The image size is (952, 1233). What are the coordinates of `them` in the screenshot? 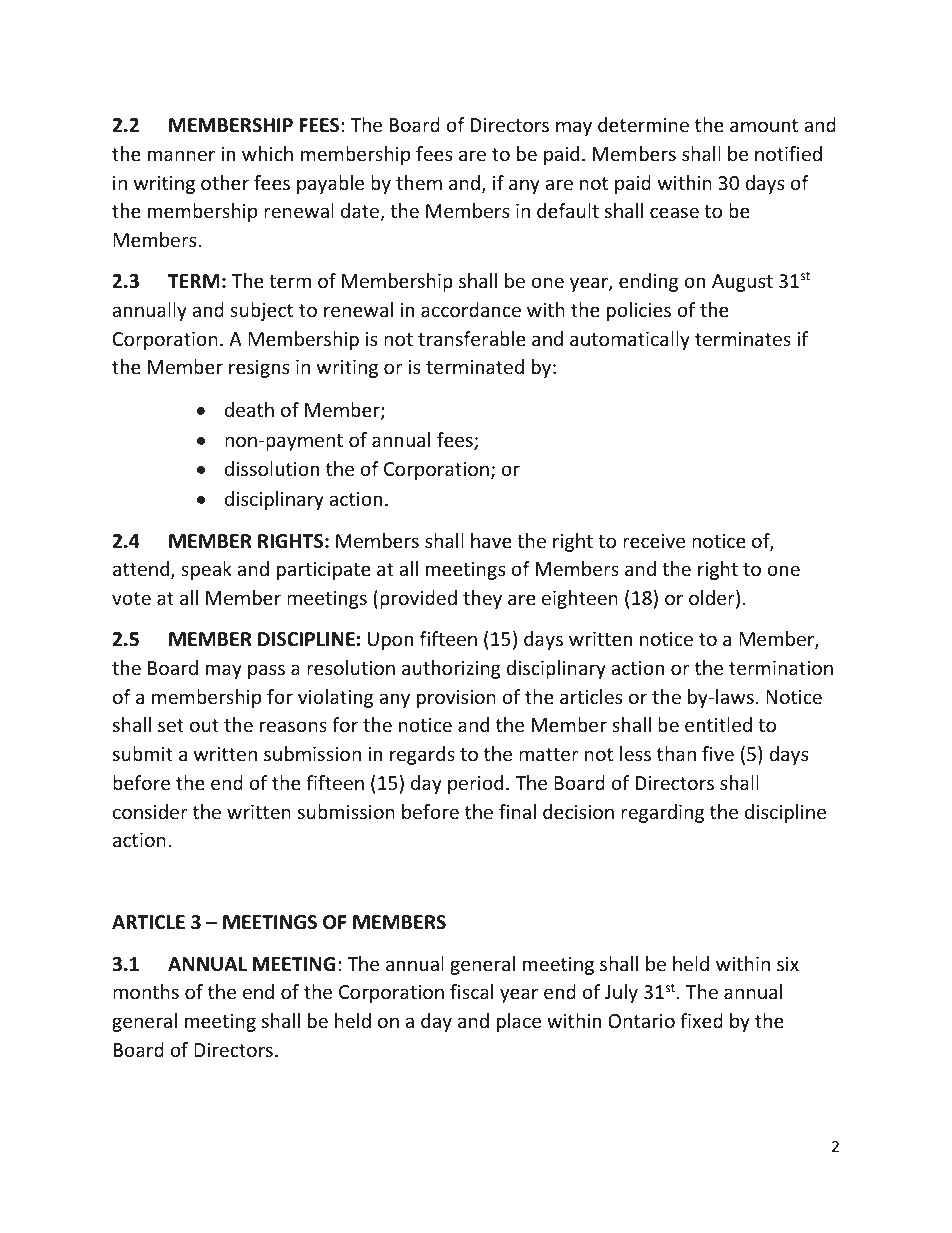 It's located at (419, 182).
